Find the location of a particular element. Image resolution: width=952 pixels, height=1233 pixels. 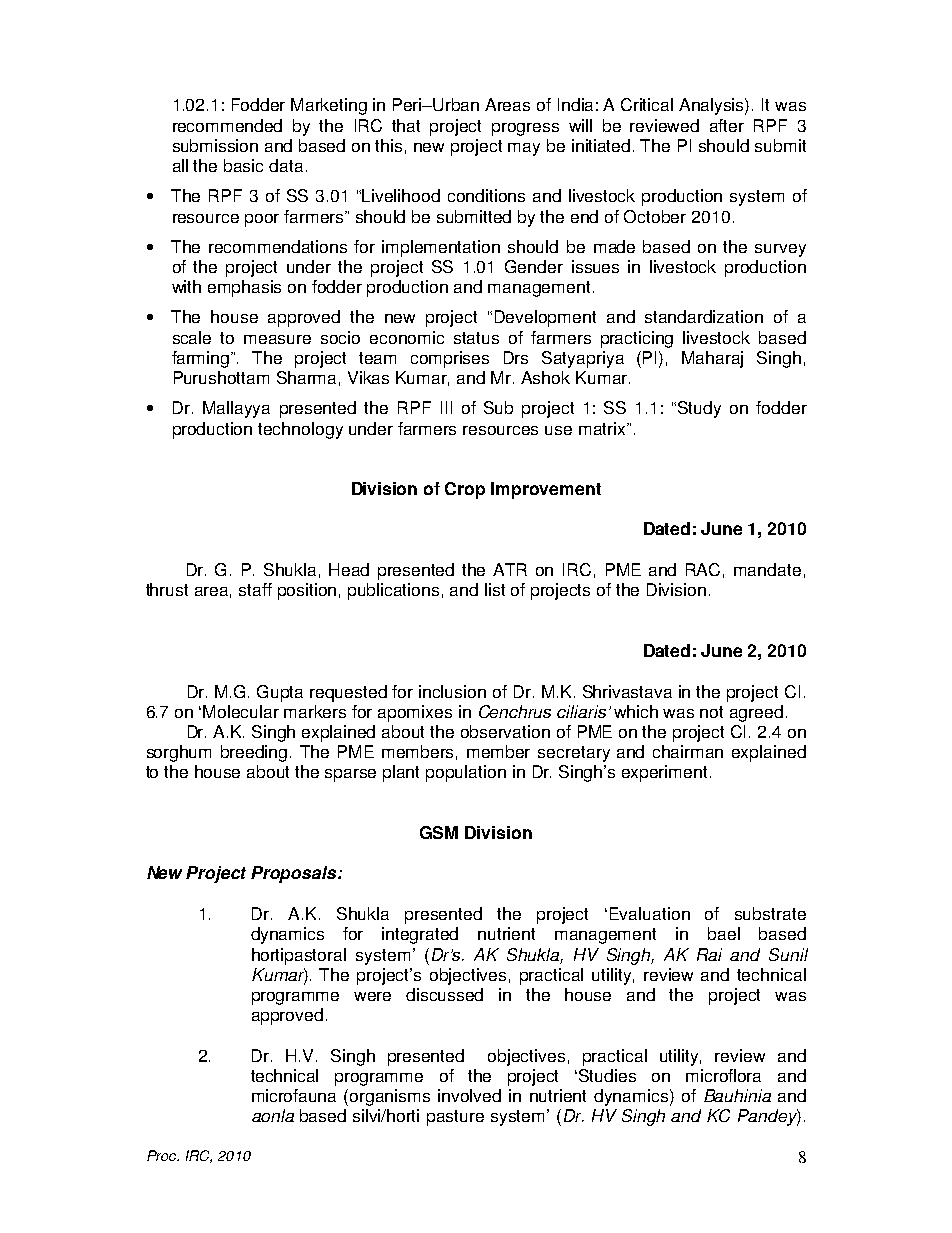

Crop is located at coordinates (465, 490).
